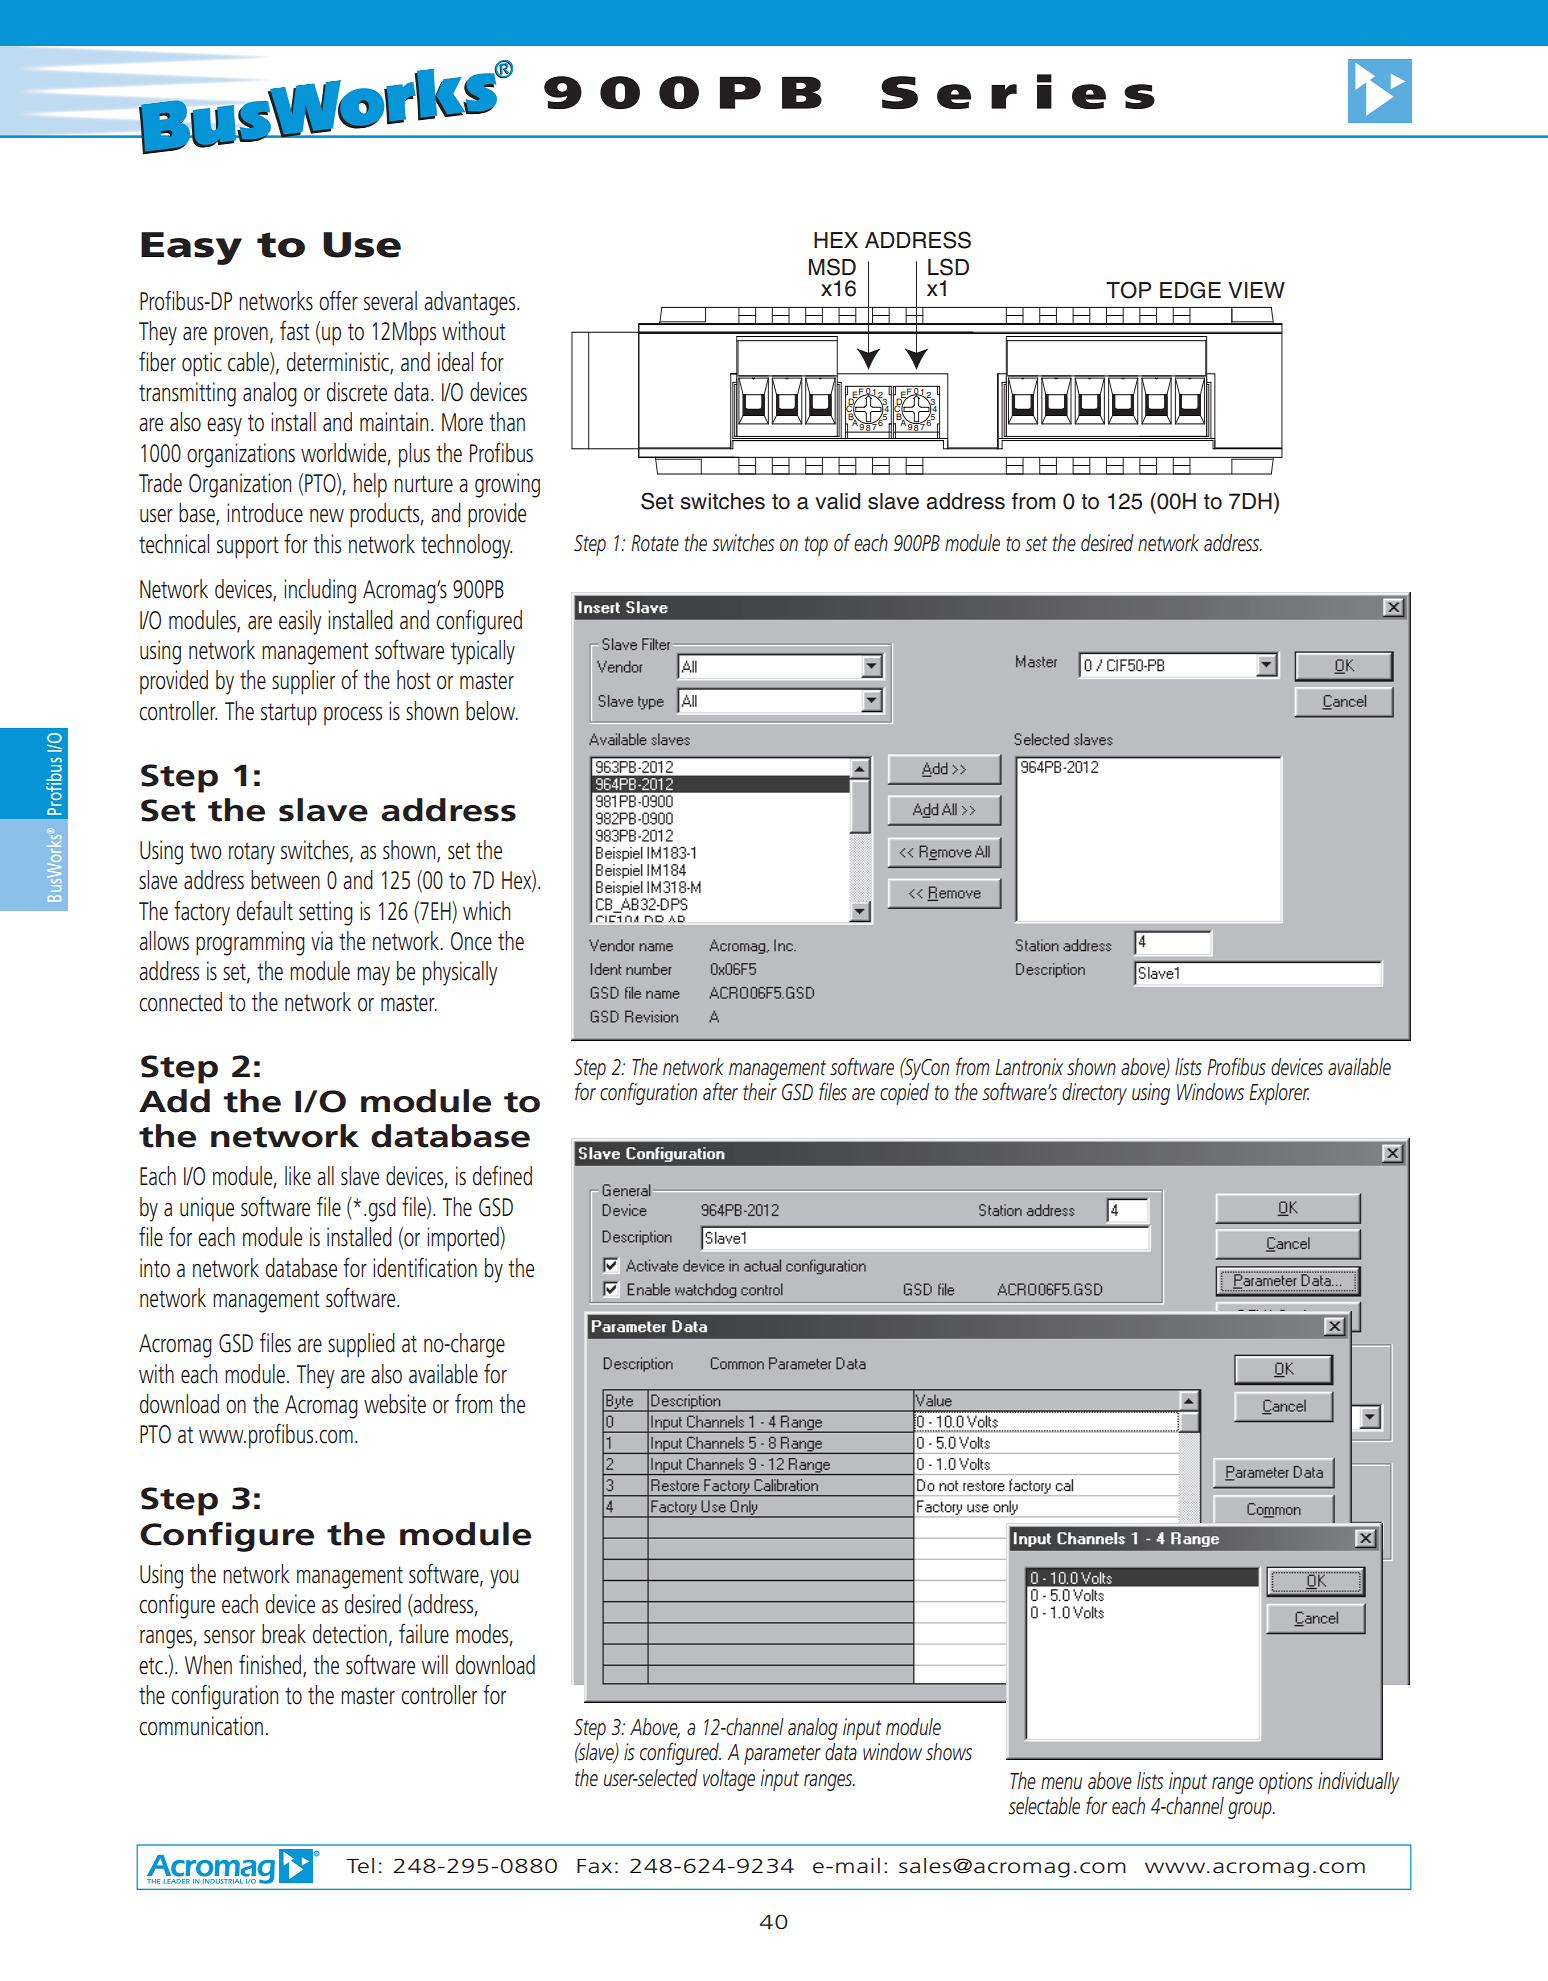 The image size is (1548, 1981). I want to click on Tel, so click(360, 1866).
